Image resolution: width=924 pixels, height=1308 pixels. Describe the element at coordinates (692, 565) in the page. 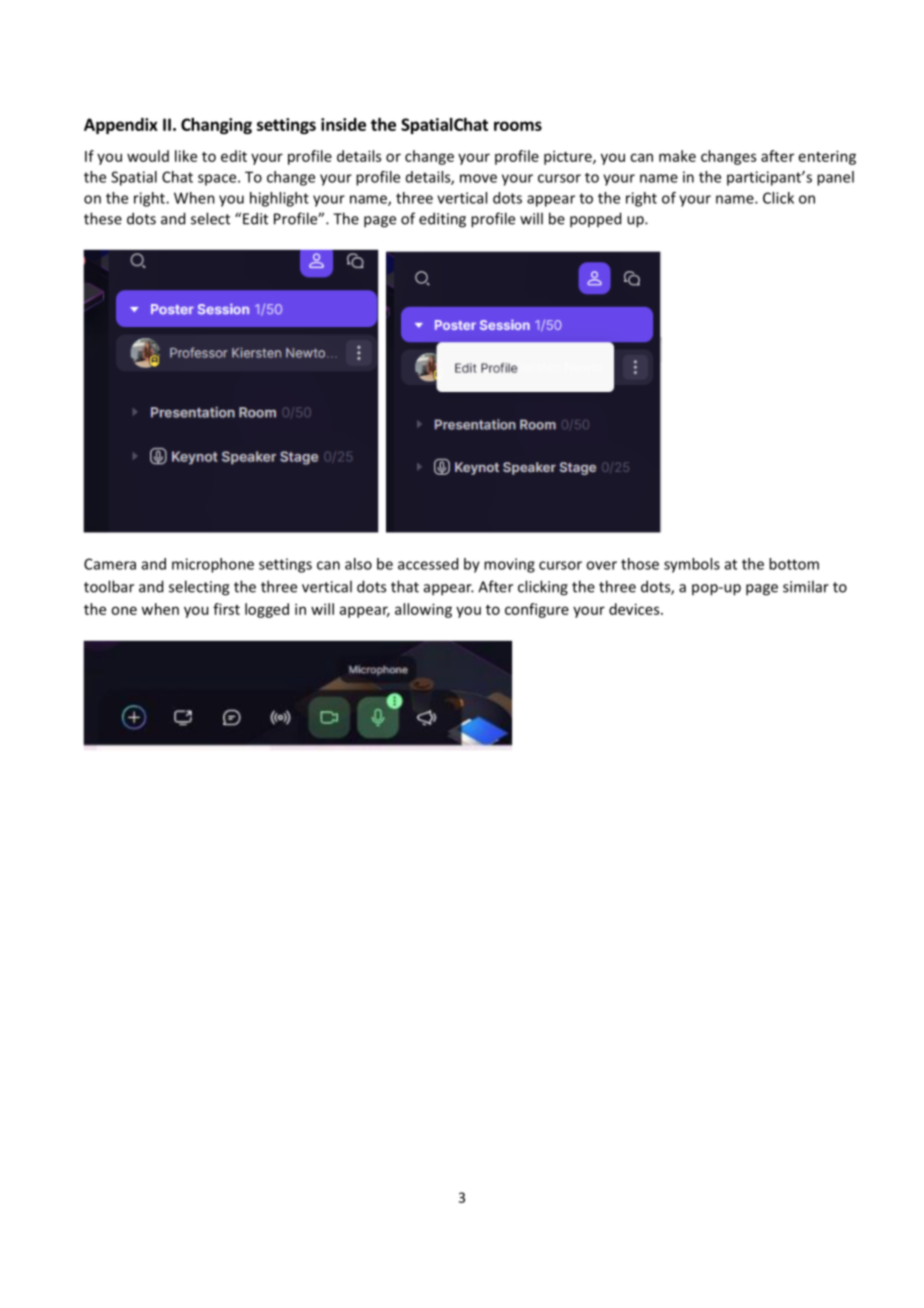

I see `symbols` at that location.
